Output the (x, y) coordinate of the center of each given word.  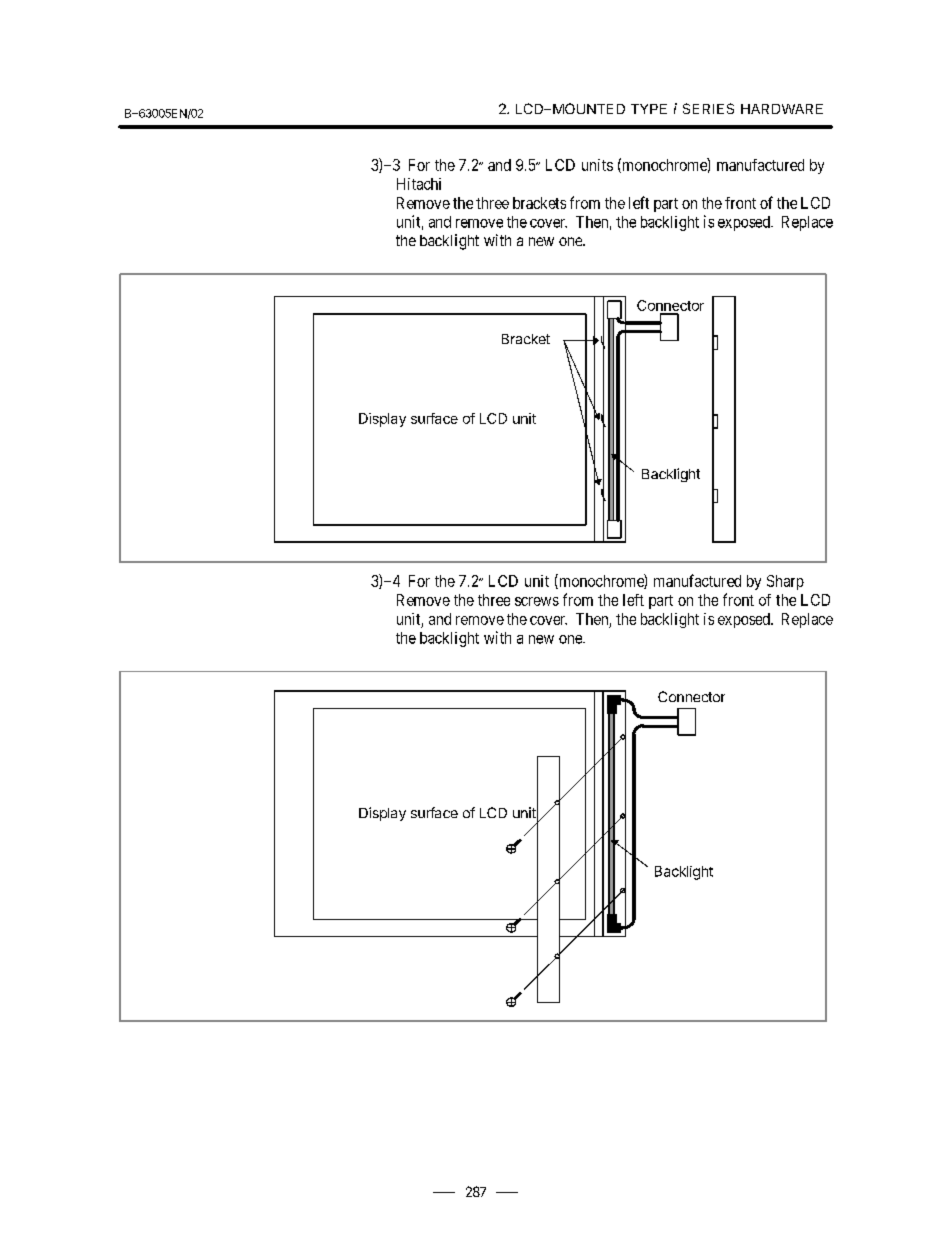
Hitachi (419, 184)
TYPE (649, 109)
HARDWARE (782, 109)
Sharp (785, 582)
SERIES (708, 108)
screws (537, 601)
